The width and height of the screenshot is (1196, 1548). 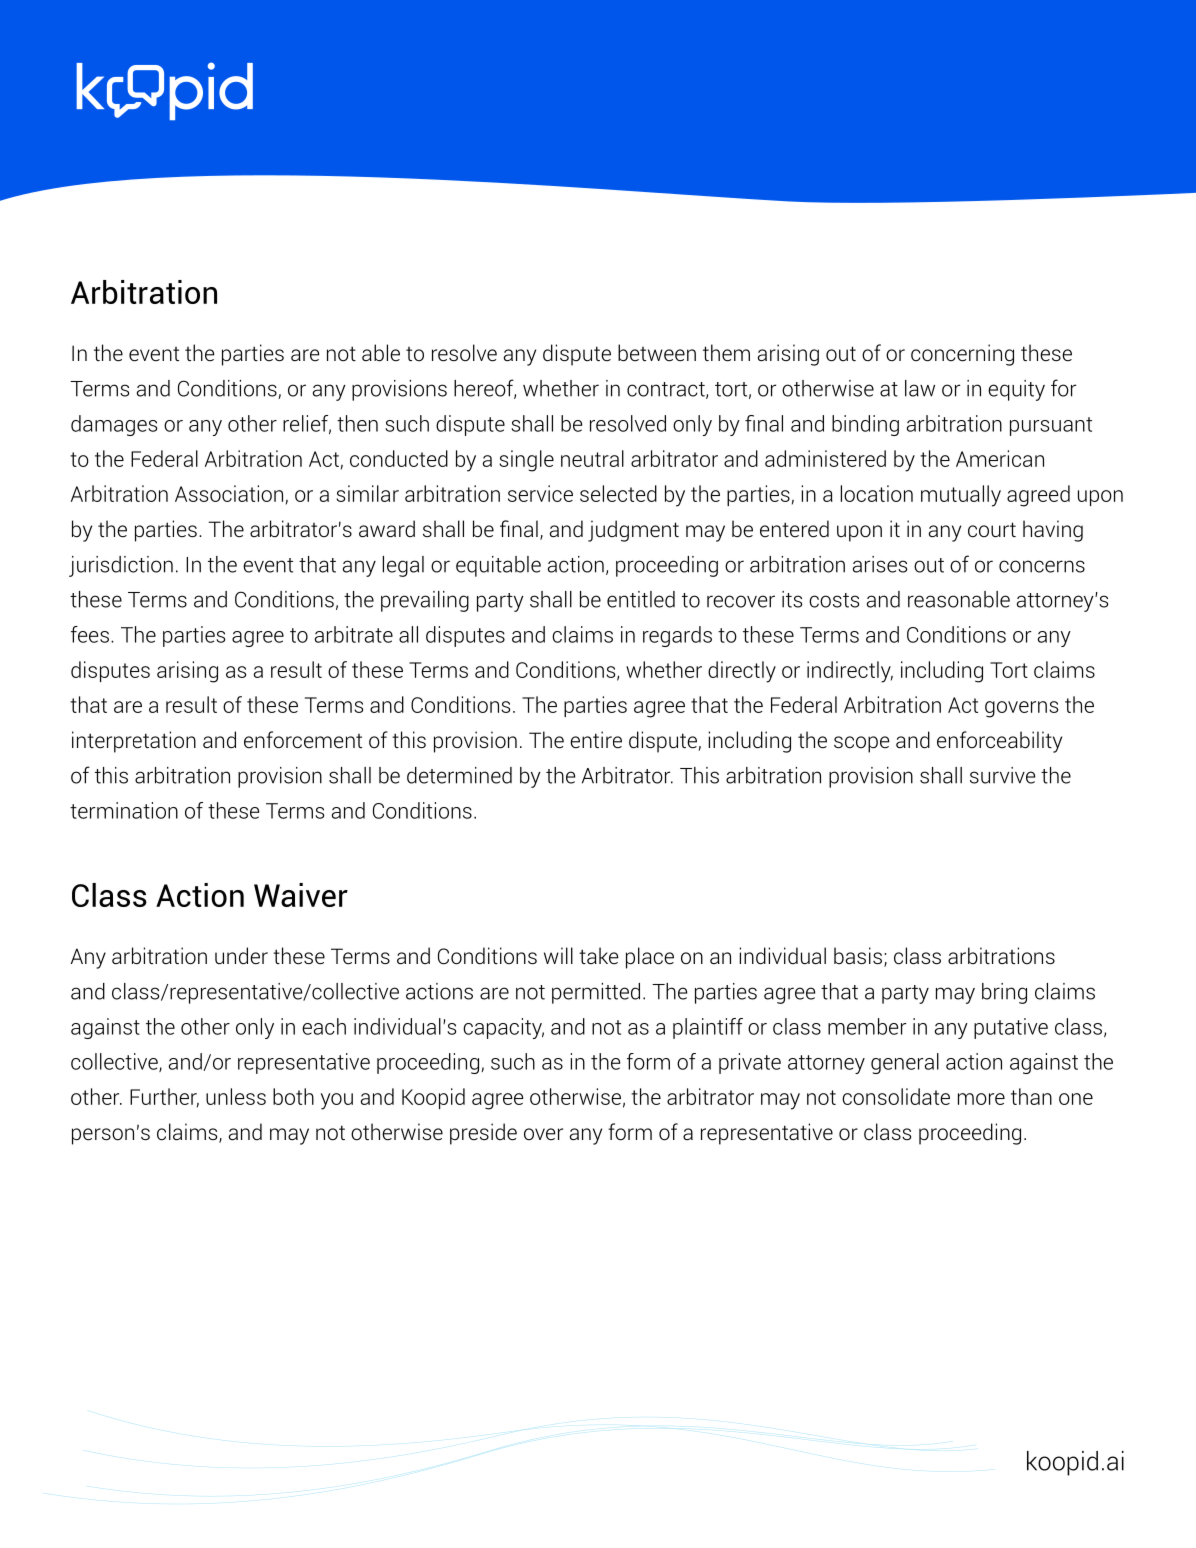 What do you see at coordinates (641, 599) in the screenshot?
I see `entitled` at bounding box center [641, 599].
